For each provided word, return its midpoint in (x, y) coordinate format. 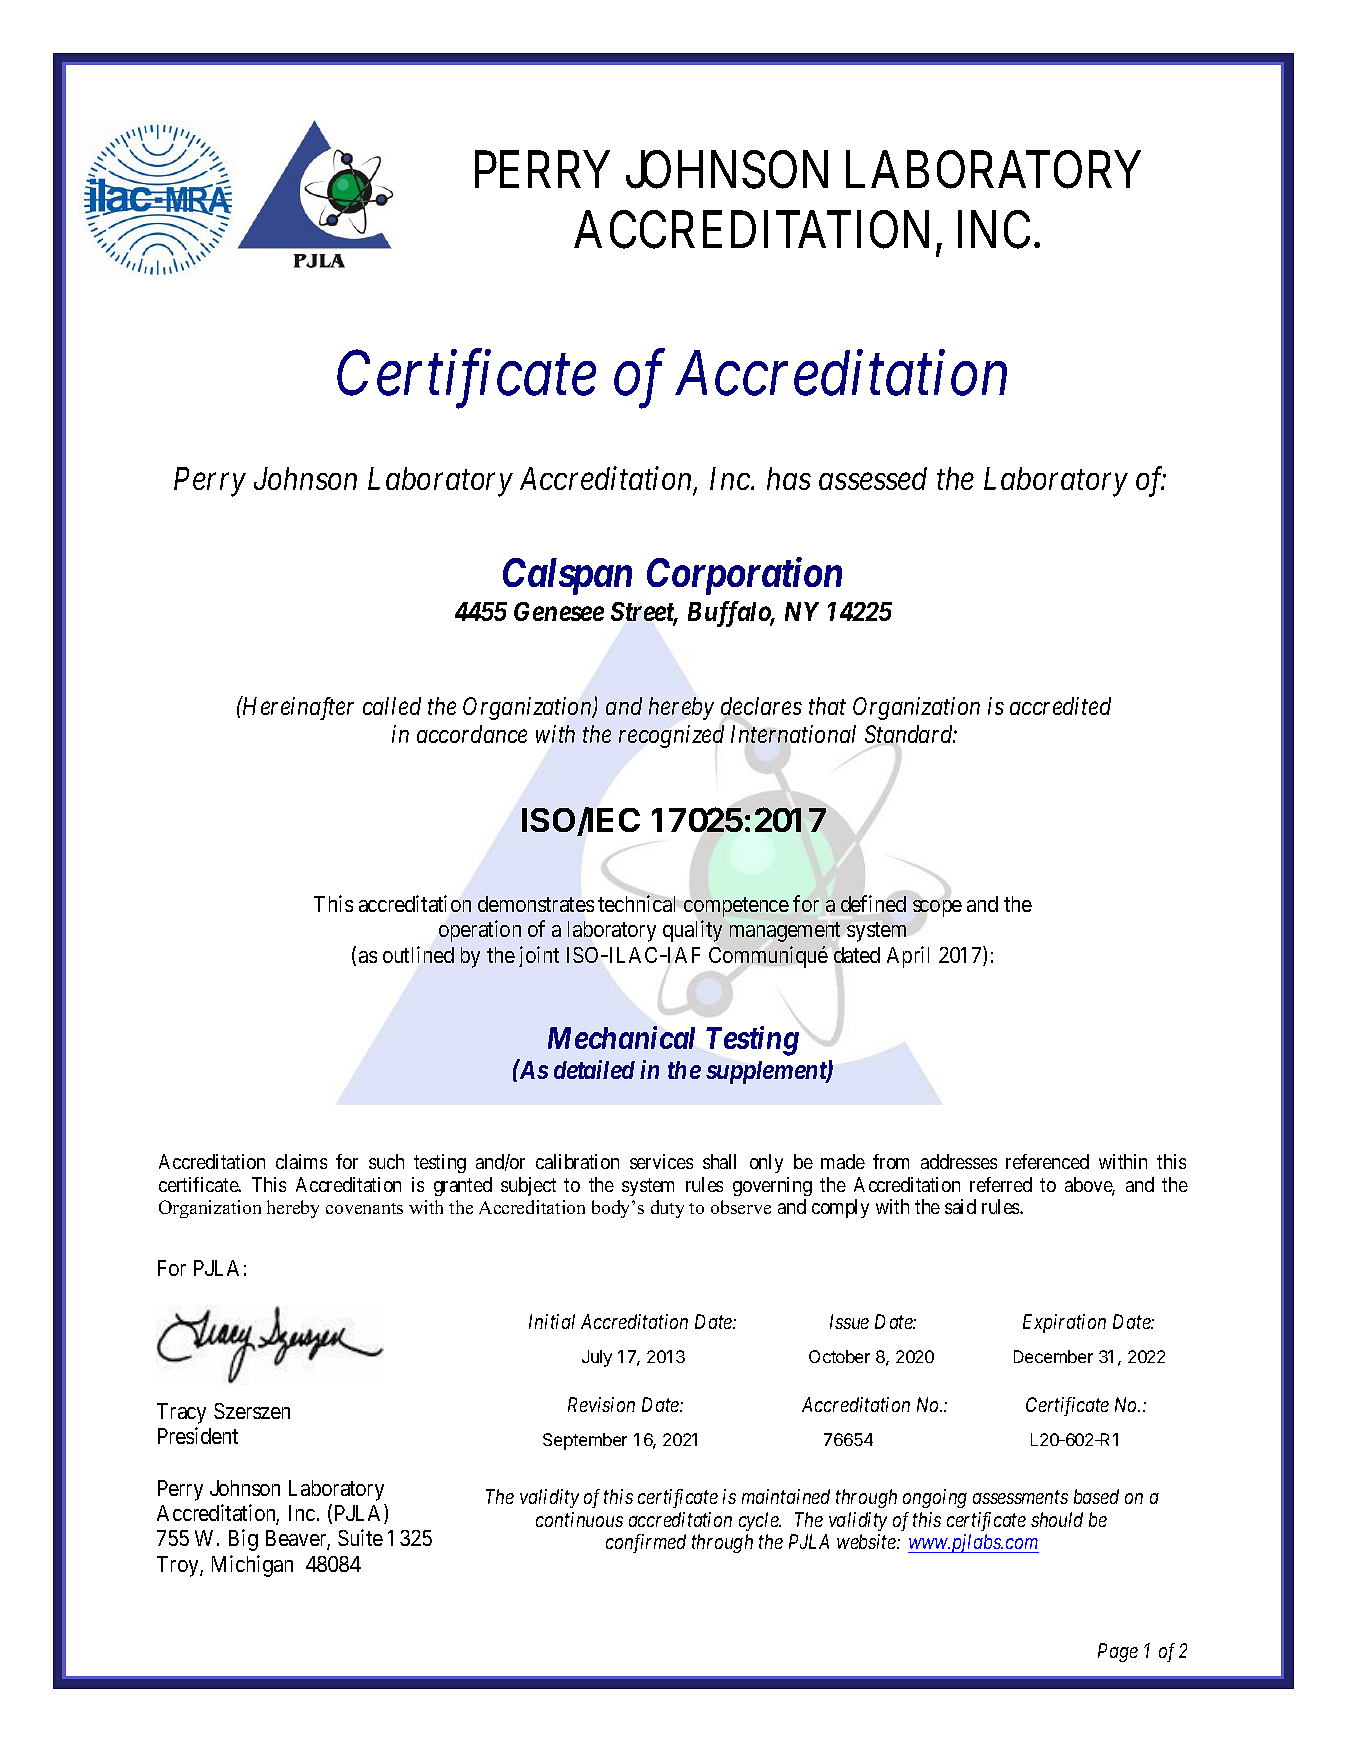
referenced (1047, 1161)
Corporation (744, 576)
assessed (873, 478)
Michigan (252, 1566)
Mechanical (621, 1037)
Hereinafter (297, 708)
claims (301, 1161)
